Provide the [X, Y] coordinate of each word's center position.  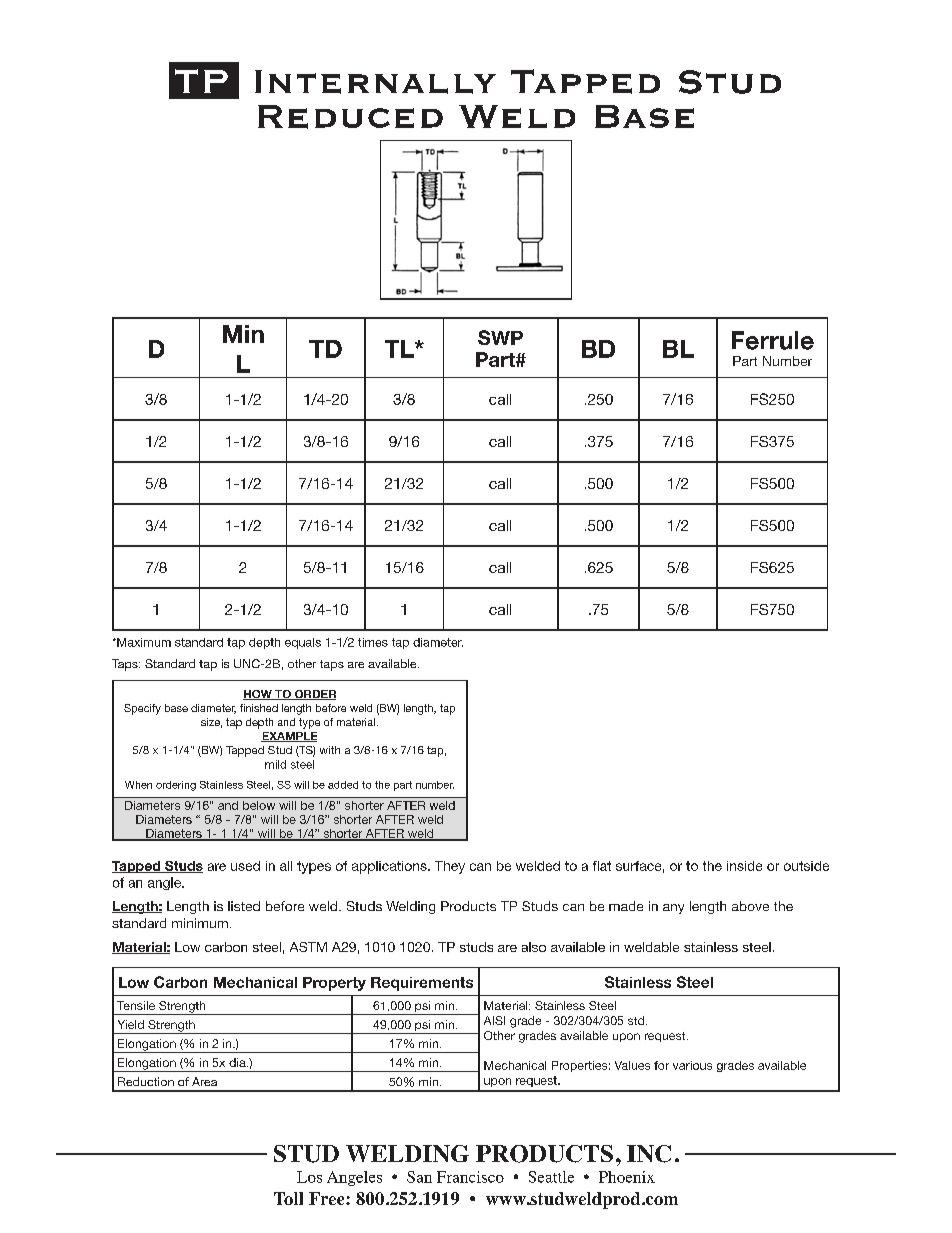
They [450, 867]
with [330, 750]
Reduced [350, 117]
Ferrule [773, 340]
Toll [288, 1198]
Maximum [143, 642]
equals [303, 643]
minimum [200, 923]
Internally [375, 82]
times [373, 642]
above [750, 906]
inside [744, 866]
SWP [500, 337]
